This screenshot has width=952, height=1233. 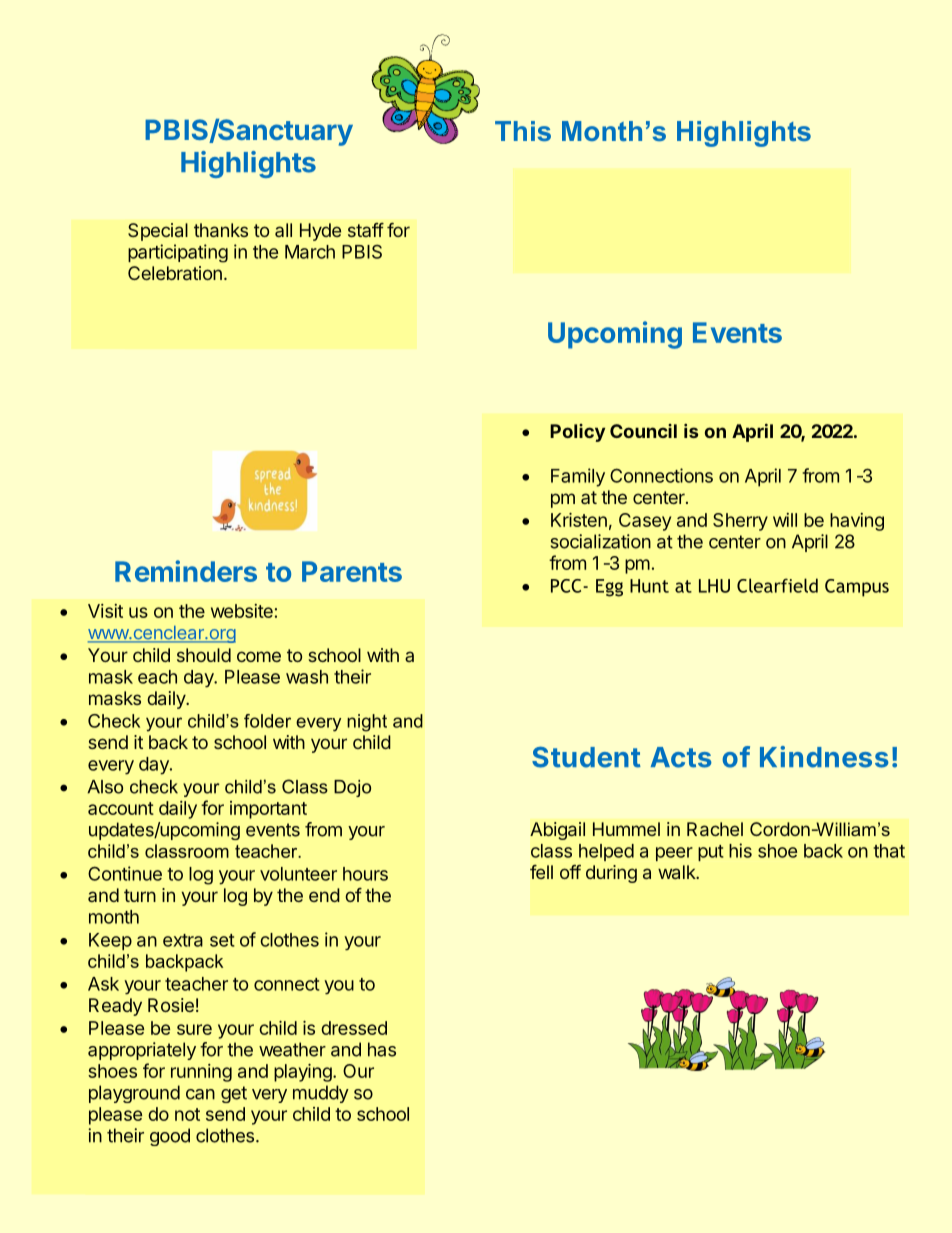 I want to click on important, so click(x=268, y=810).
